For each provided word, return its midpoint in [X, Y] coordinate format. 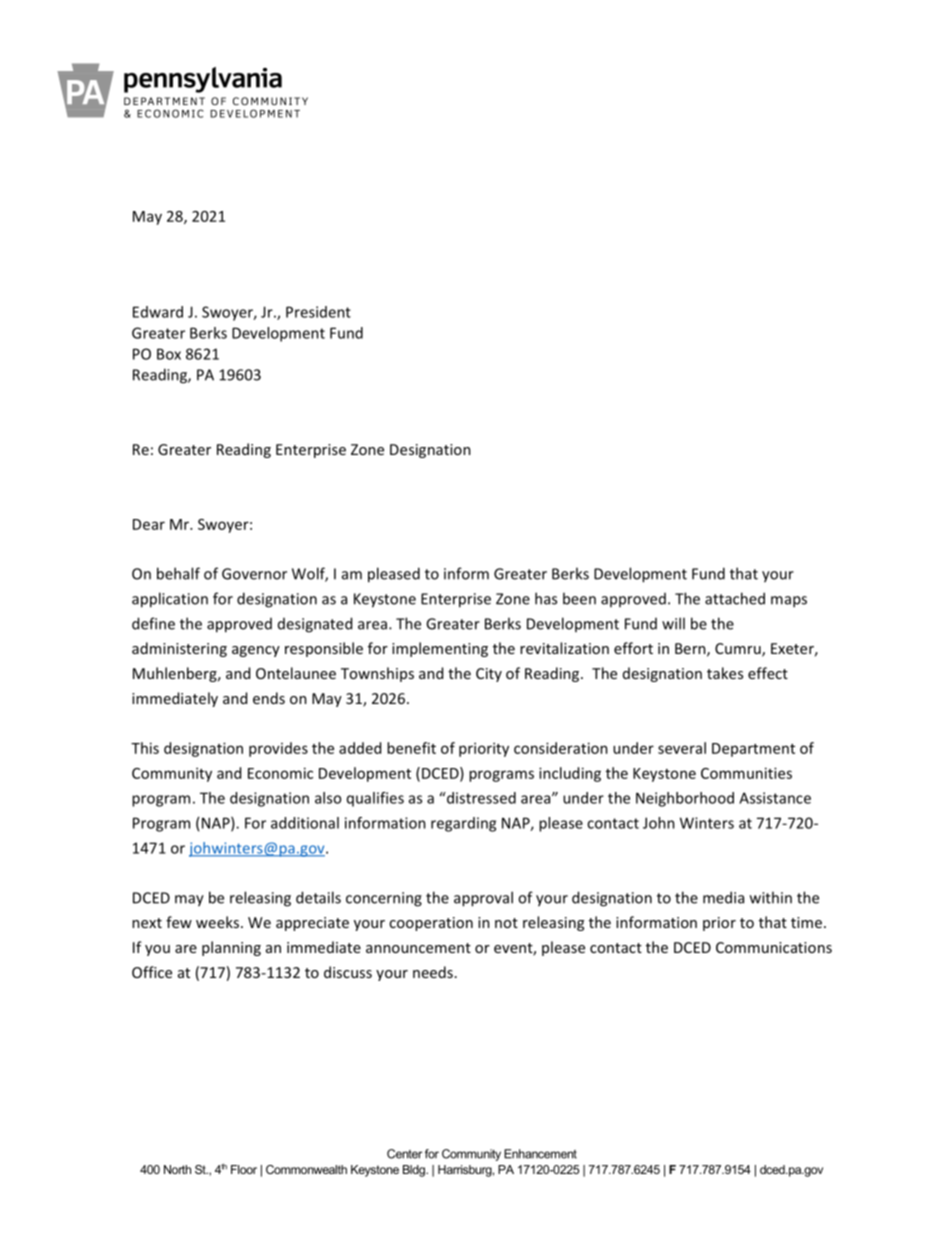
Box [169, 354]
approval [483, 899]
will [673, 623]
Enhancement [540, 1154]
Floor [244, 1169]
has [546, 598]
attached [735, 598]
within [771, 897]
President [318, 312]
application [170, 600]
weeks [219, 922]
